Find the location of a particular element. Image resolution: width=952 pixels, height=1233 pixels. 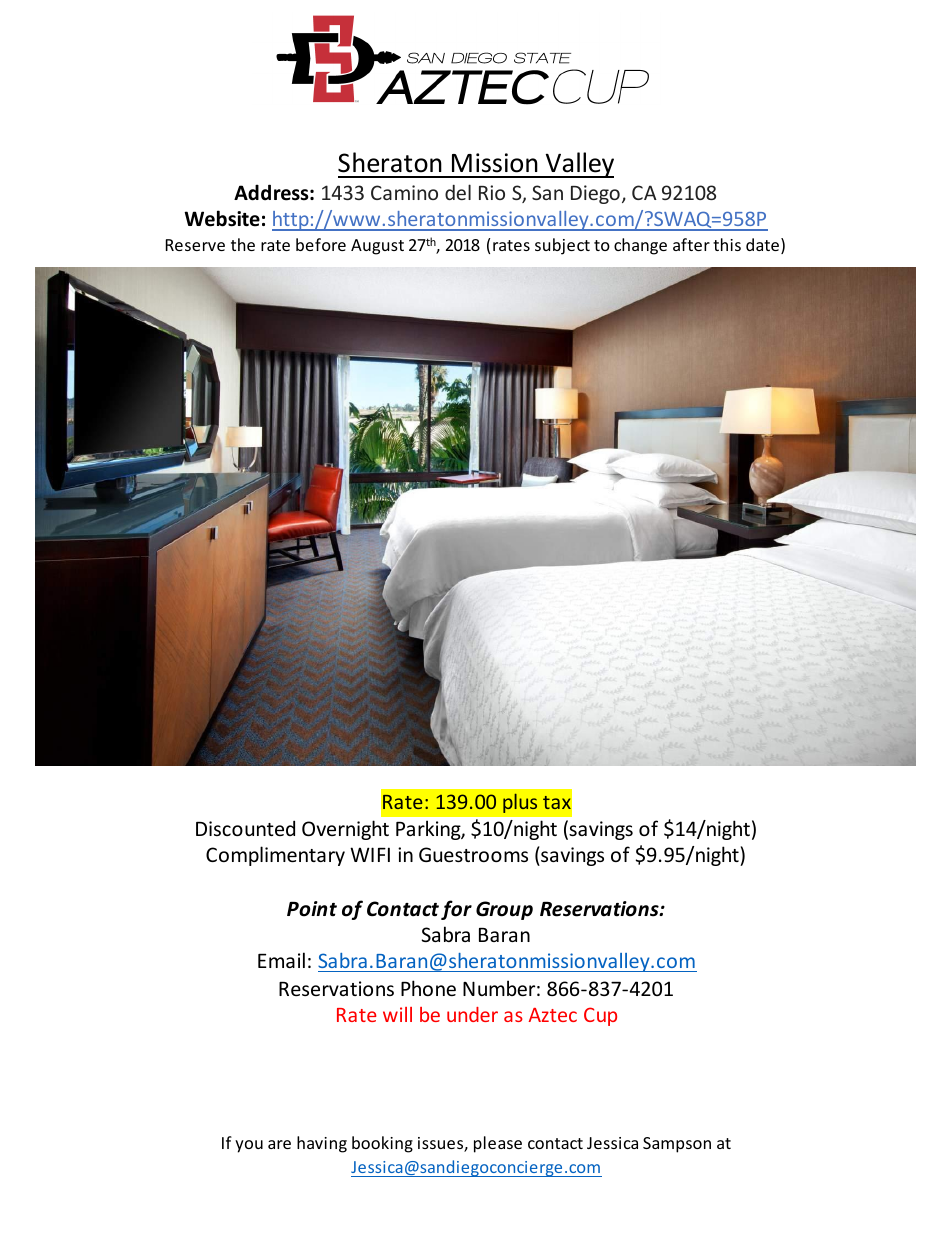

plus is located at coordinates (520, 803).
